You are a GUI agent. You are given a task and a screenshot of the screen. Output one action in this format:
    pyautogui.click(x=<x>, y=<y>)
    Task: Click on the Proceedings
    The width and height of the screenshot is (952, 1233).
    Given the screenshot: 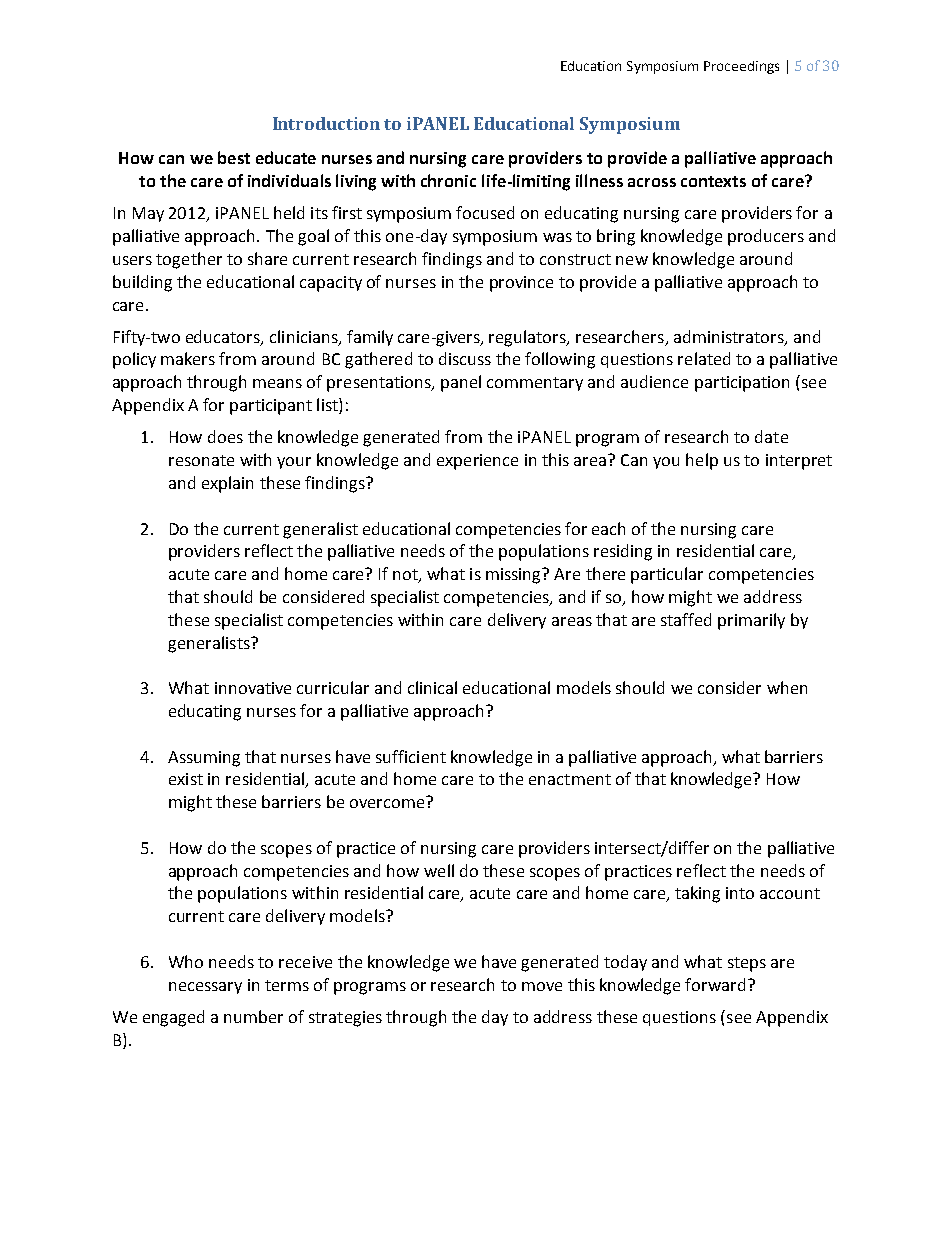 What is the action you would take?
    pyautogui.click(x=741, y=67)
